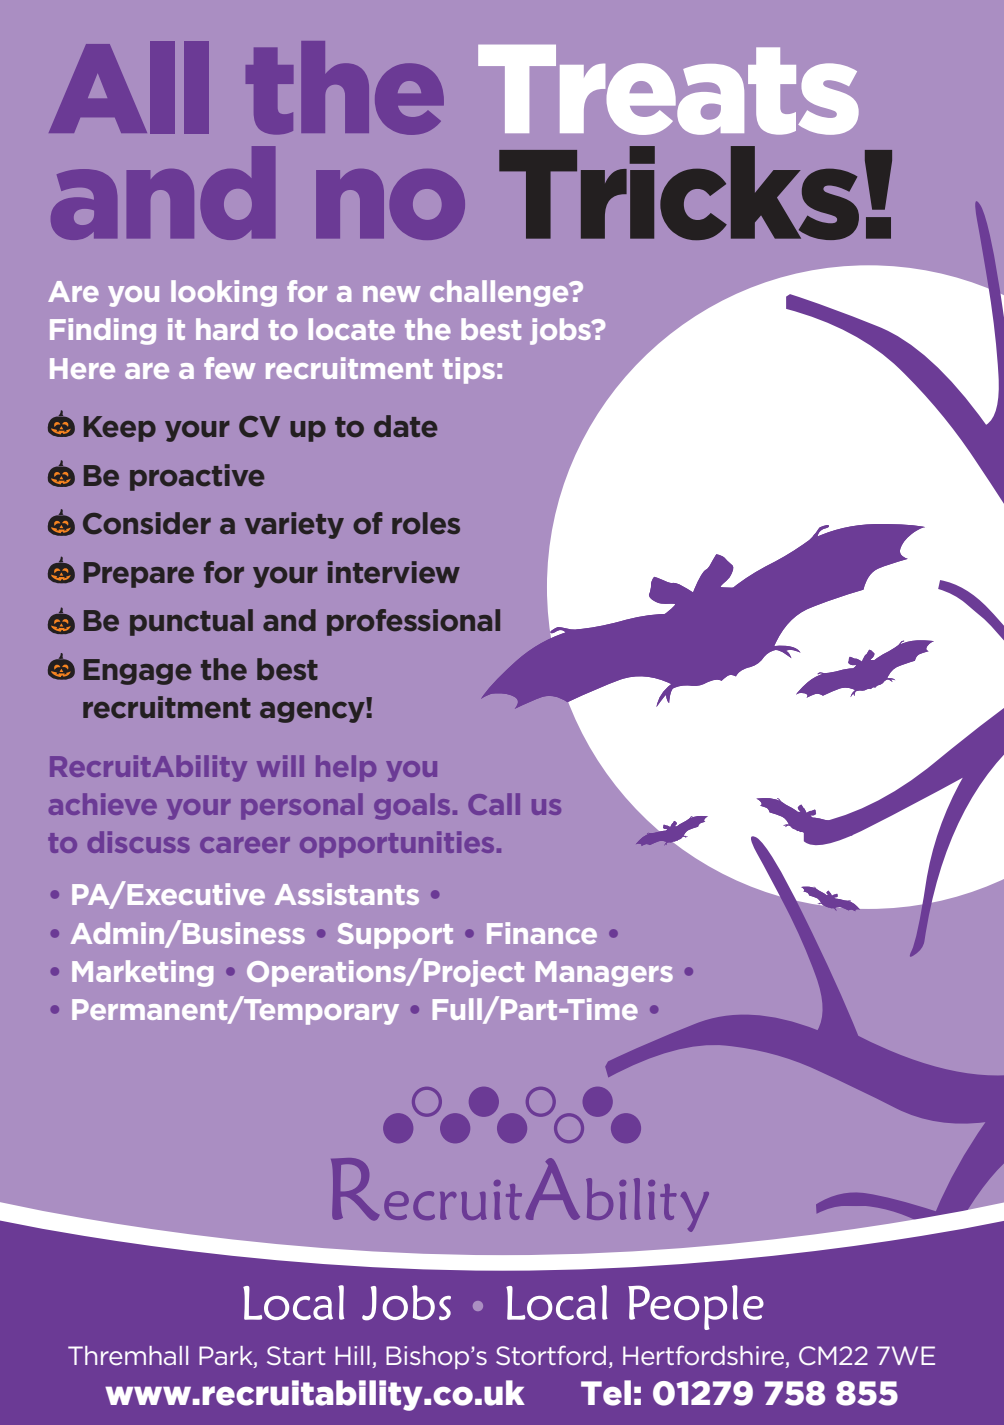  What do you see at coordinates (352, 1355) in the screenshot?
I see `Hill` at bounding box center [352, 1355].
